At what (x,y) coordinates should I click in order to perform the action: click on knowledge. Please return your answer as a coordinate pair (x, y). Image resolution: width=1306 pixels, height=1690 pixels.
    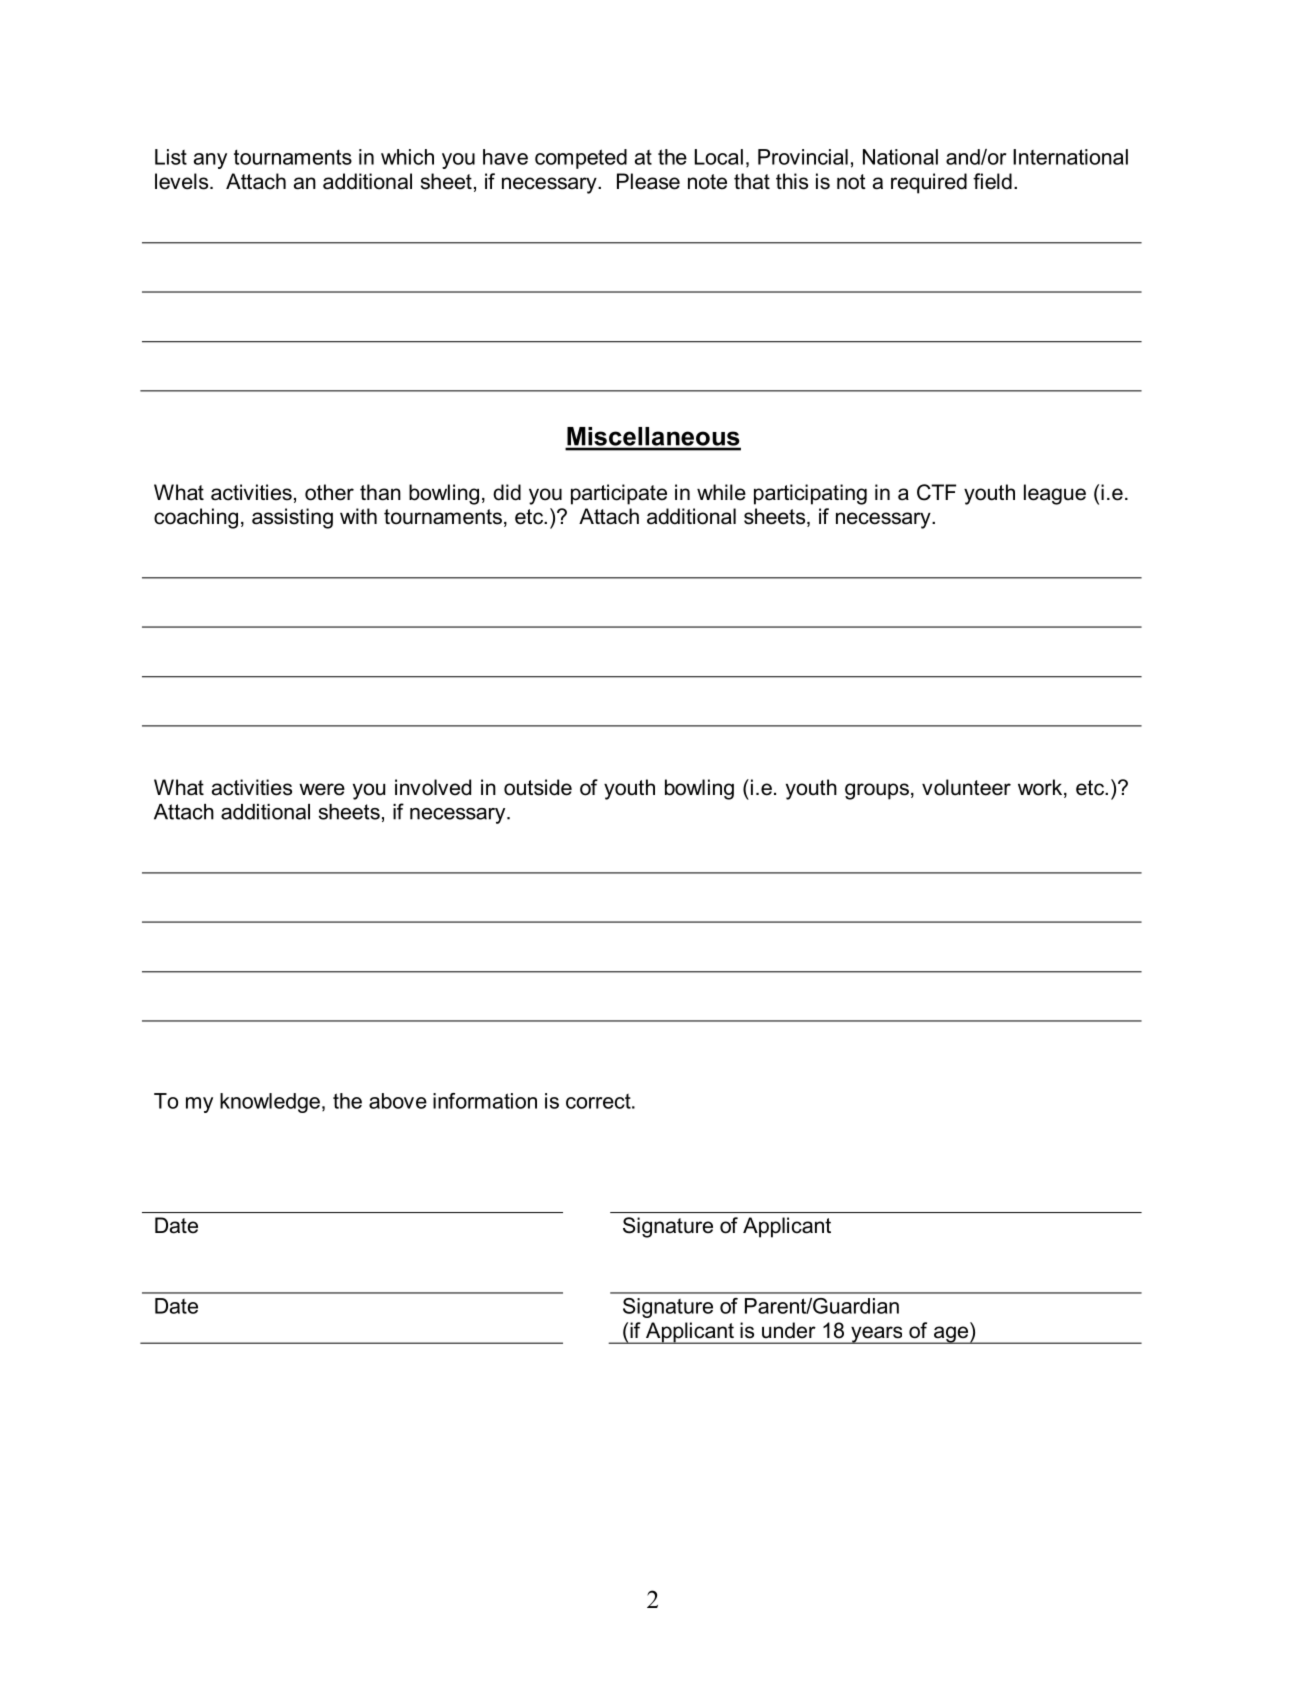
    Looking at the image, I should click on (270, 1103).
